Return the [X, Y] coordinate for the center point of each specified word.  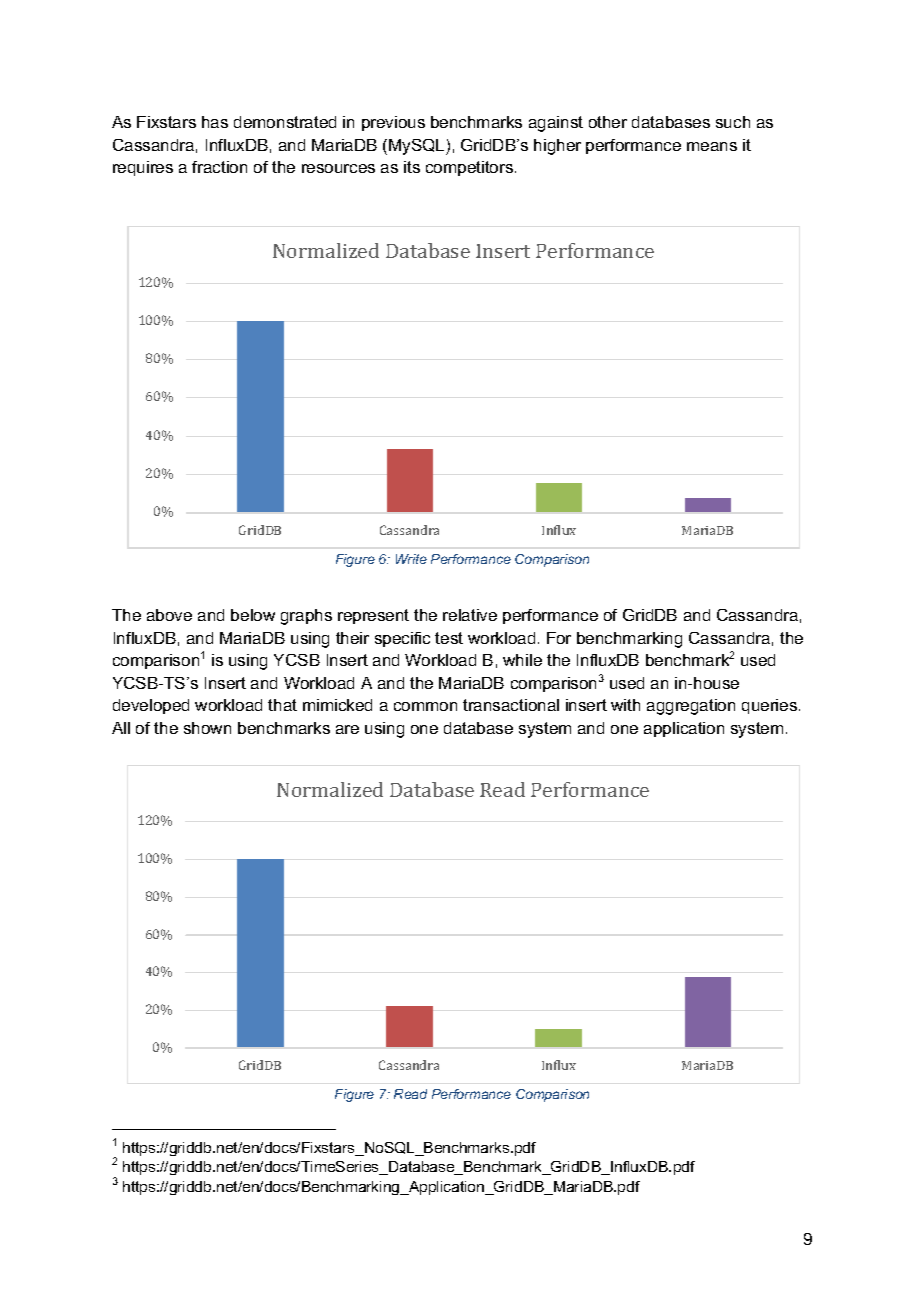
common [425, 706]
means [712, 146]
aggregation [691, 707]
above [169, 615]
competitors [469, 168]
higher [557, 147]
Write [411, 559]
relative [470, 615]
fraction [219, 167]
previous [393, 123]
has [215, 122]
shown [207, 728]
